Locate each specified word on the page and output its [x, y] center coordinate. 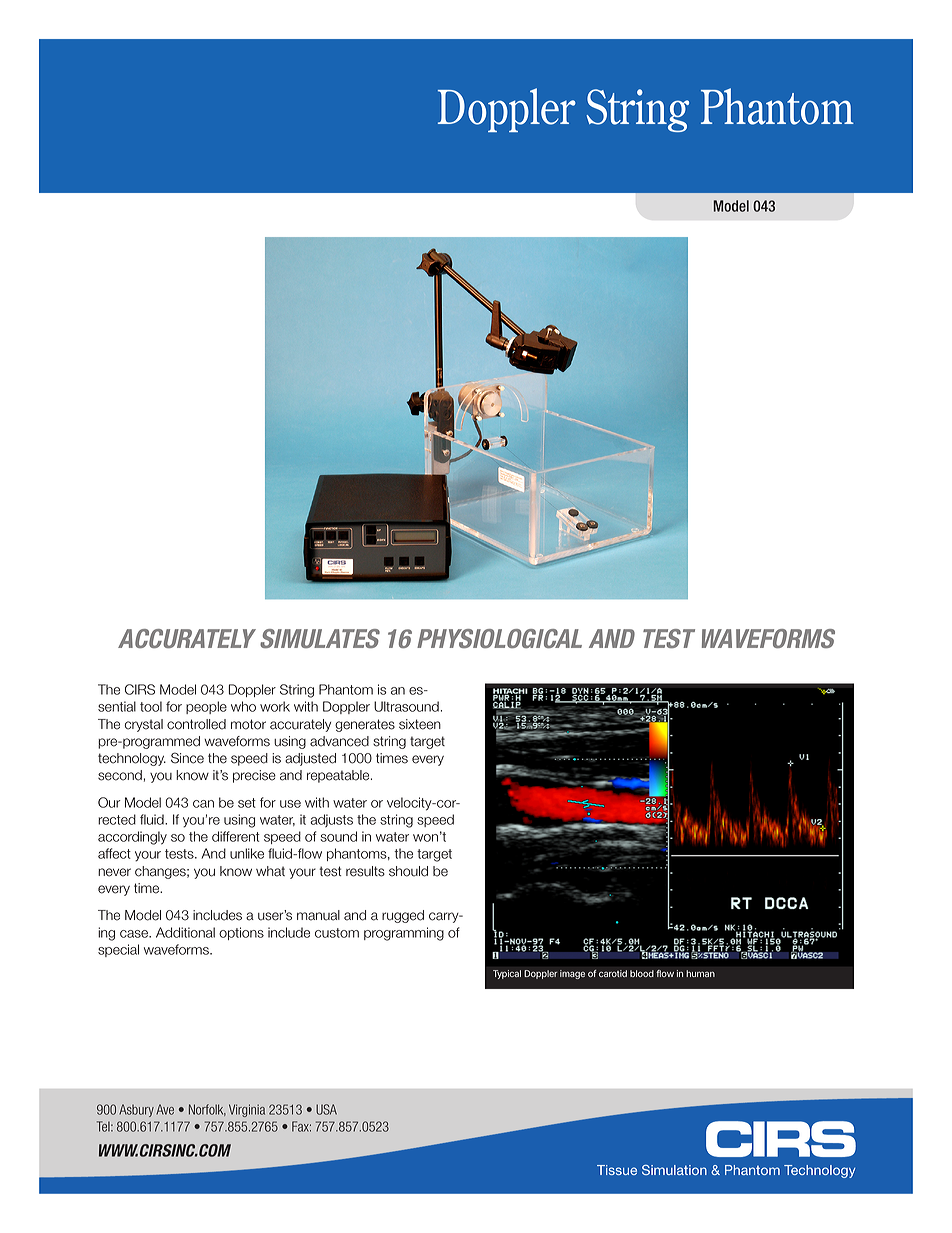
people [206, 707]
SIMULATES [320, 638]
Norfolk [207, 1110]
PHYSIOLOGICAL [499, 638]
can [203, 804]
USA [326, 1109]
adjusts [331, 820]
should [408, 871]
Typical [507, 974]
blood [642, 973]
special [118, 950]
